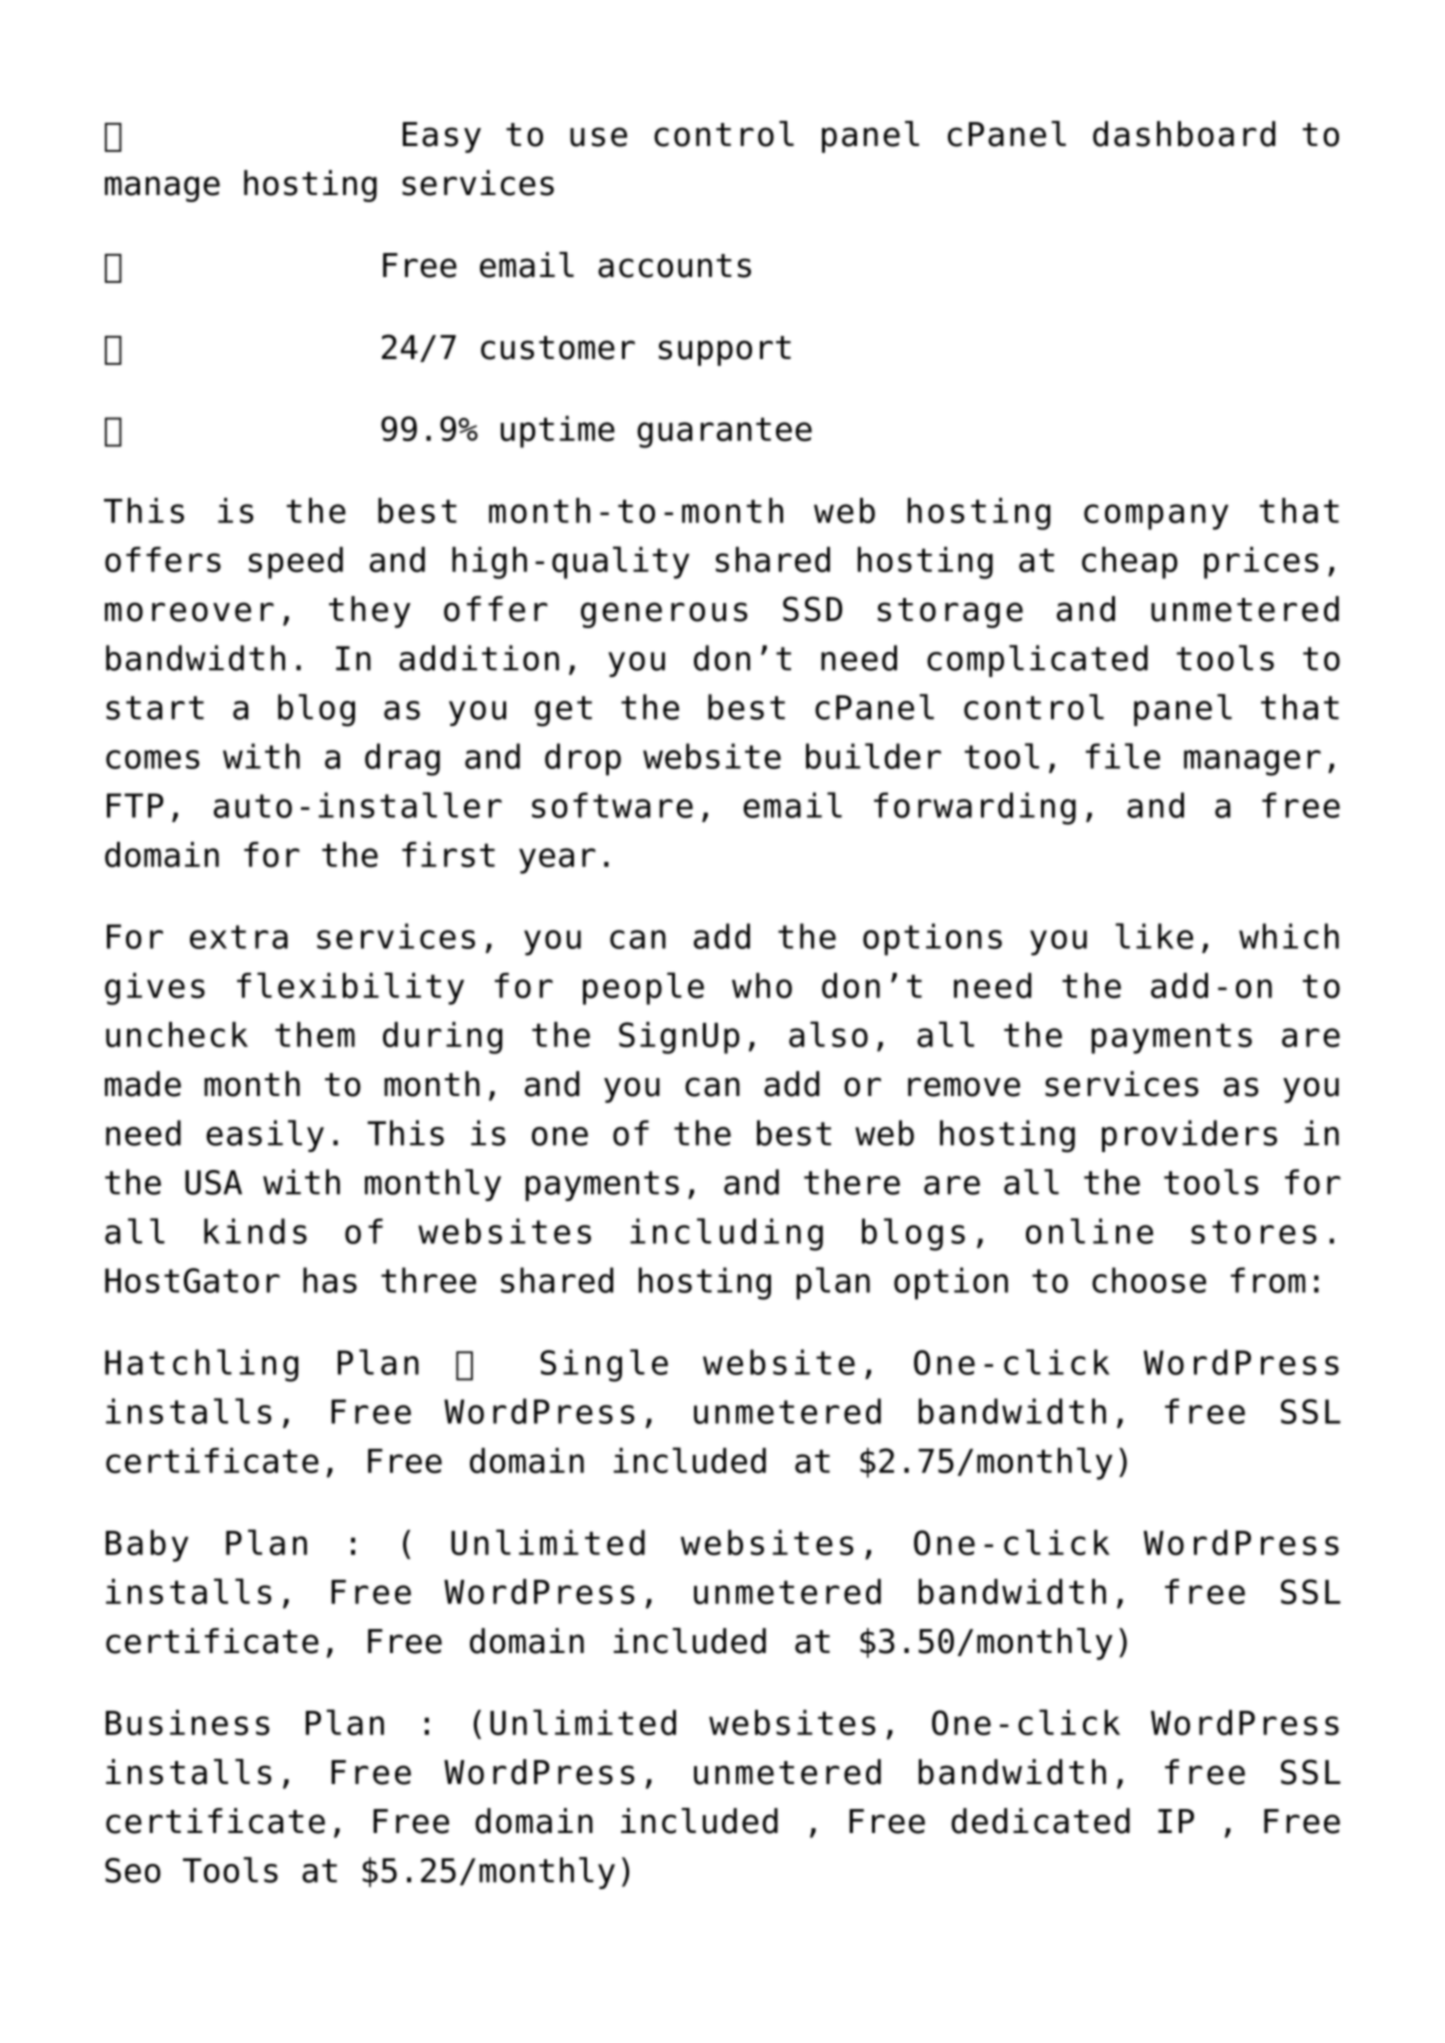 The image size is (1445, 2043). I want to click on choose, so click(1149, 1280).
